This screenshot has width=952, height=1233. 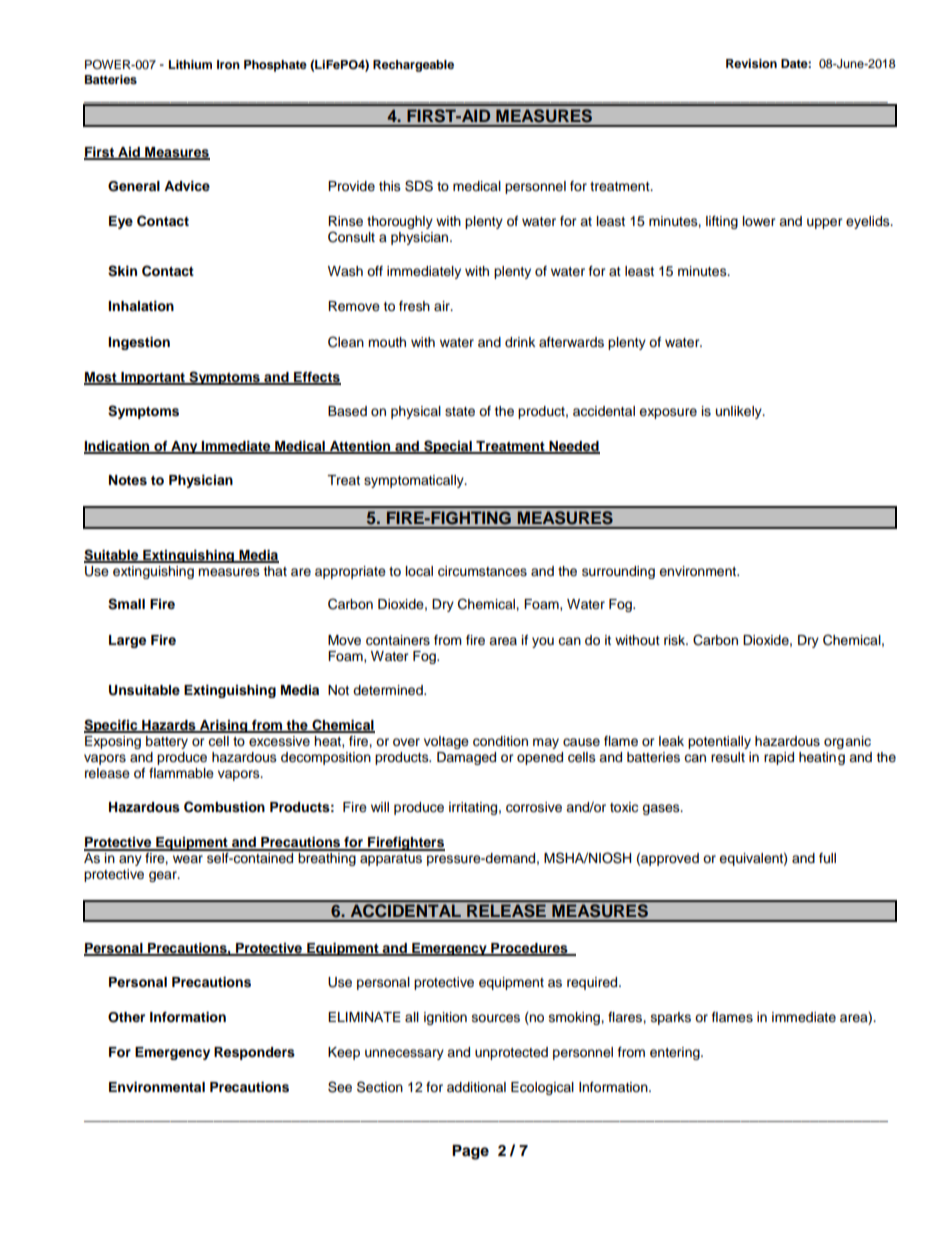 I want to click on Indication, so click(x=118, y=447).
